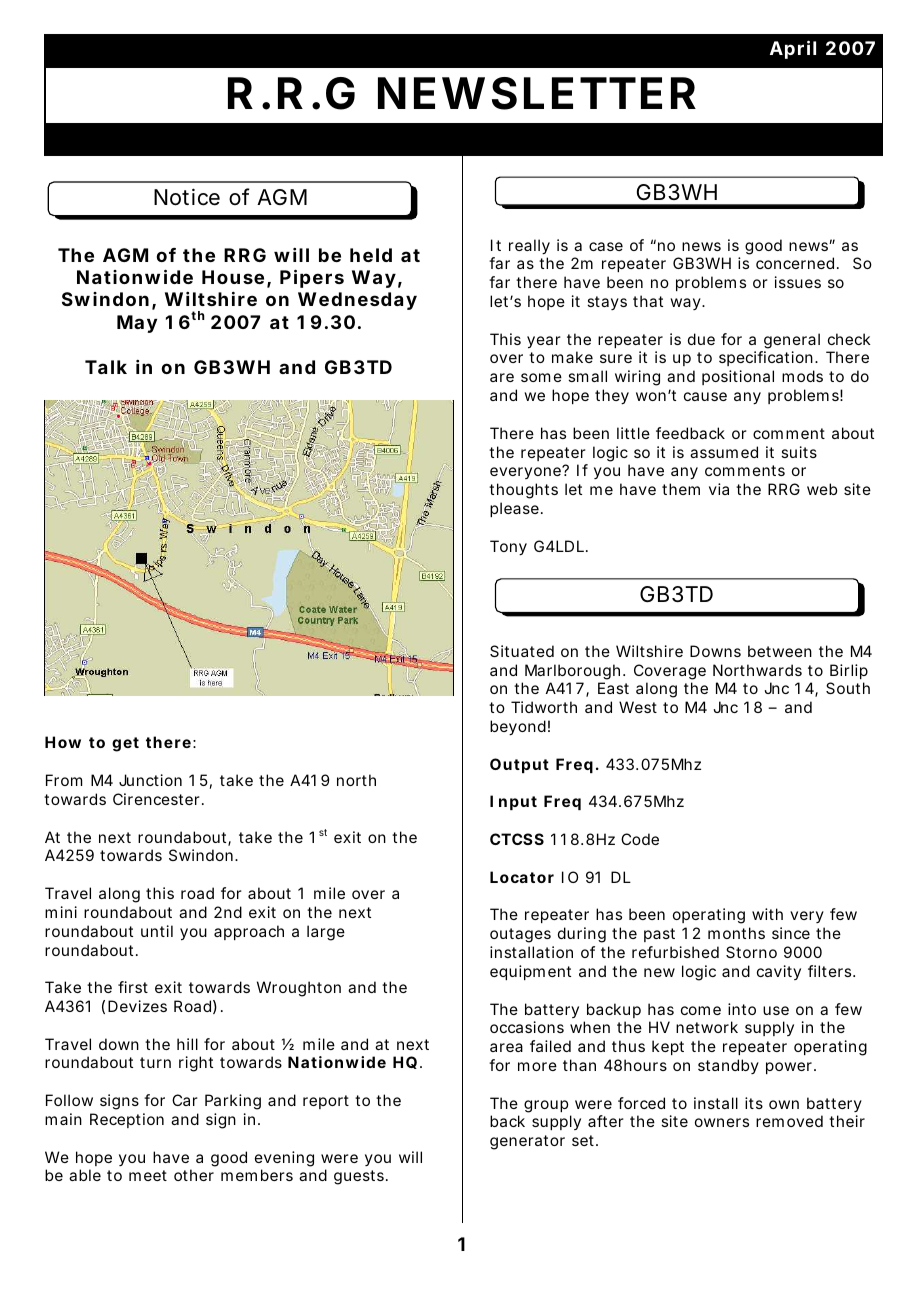 The width and height of the document is (924, 1308). I want to click on Locator, so click(522, 877).
